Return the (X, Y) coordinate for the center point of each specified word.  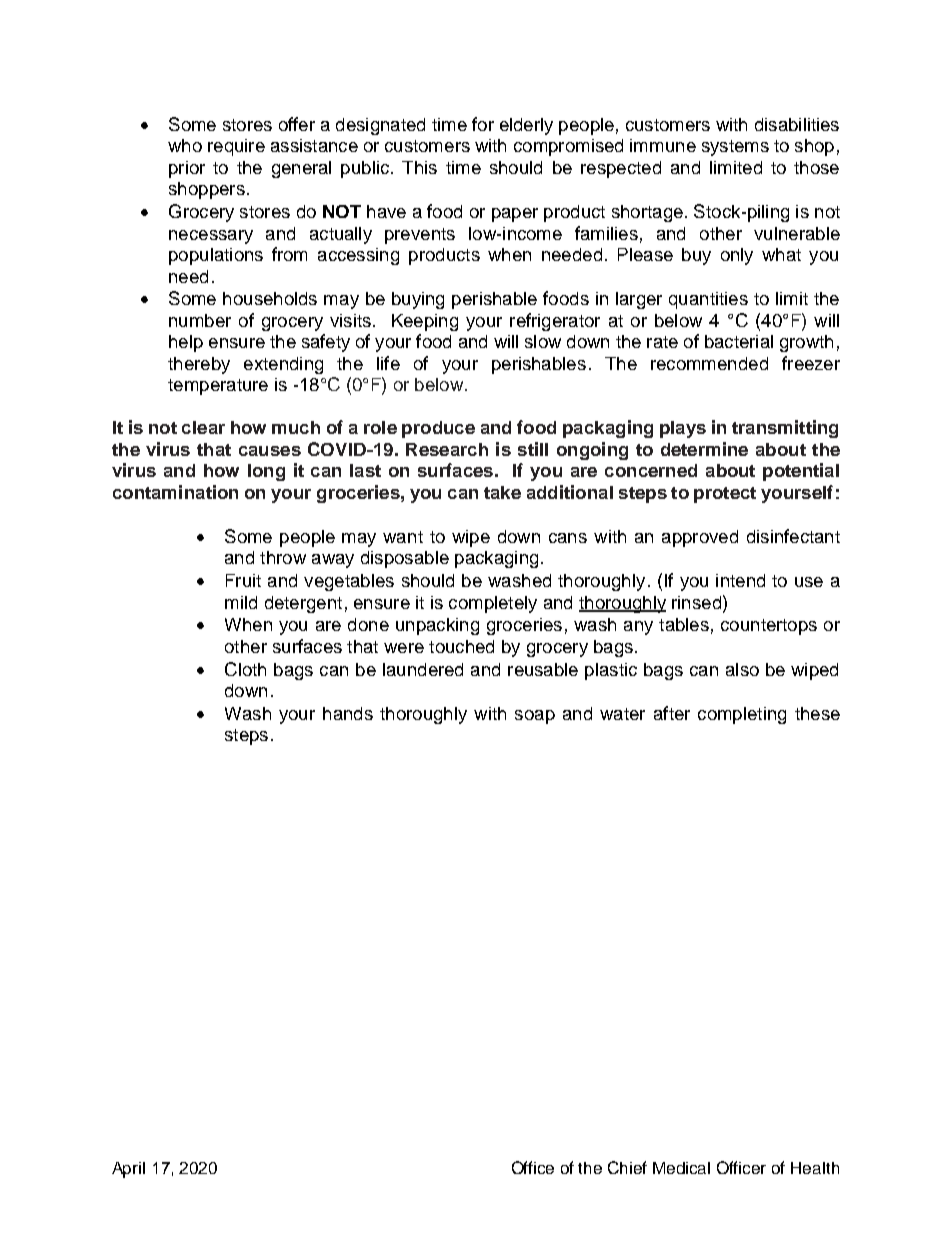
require (236, 147)
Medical (681, 1168)
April (128, 1170)
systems (735, 148)
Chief (627, 1167)
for (483, 124)
